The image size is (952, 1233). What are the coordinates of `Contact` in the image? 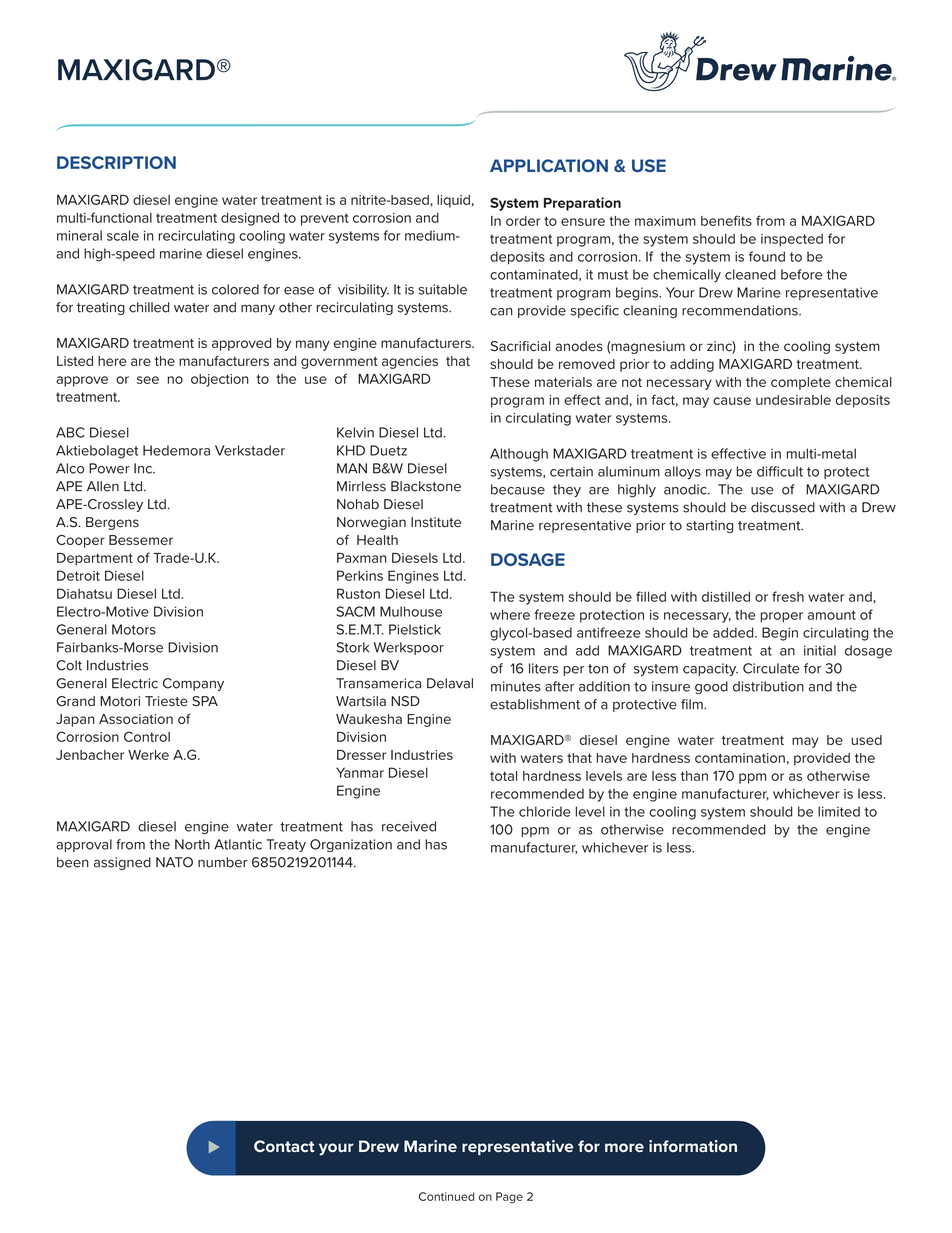 It's located at (284, 1146).
